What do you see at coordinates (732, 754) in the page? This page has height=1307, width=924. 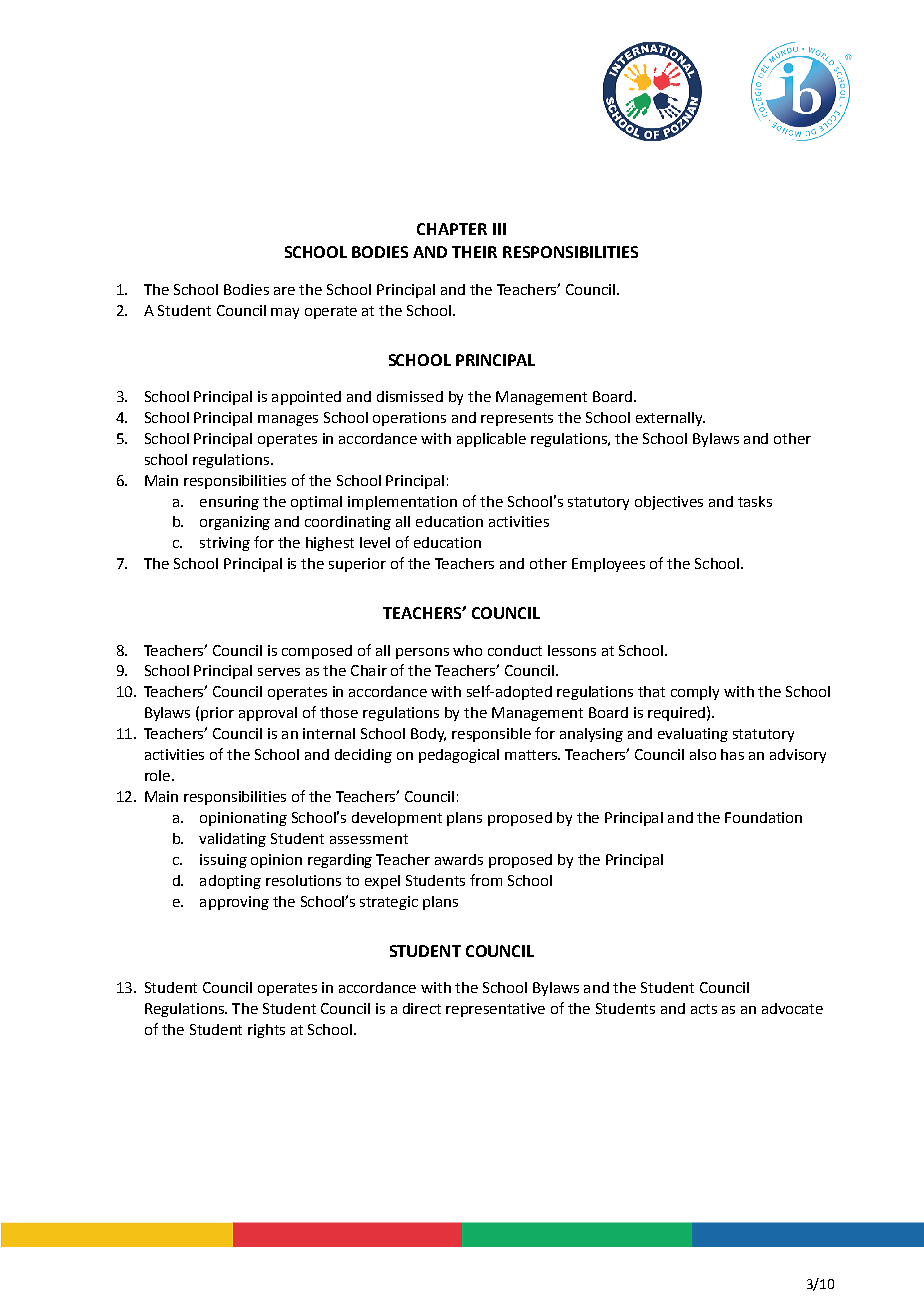 I see `has` at bounding box center [732, 754].
